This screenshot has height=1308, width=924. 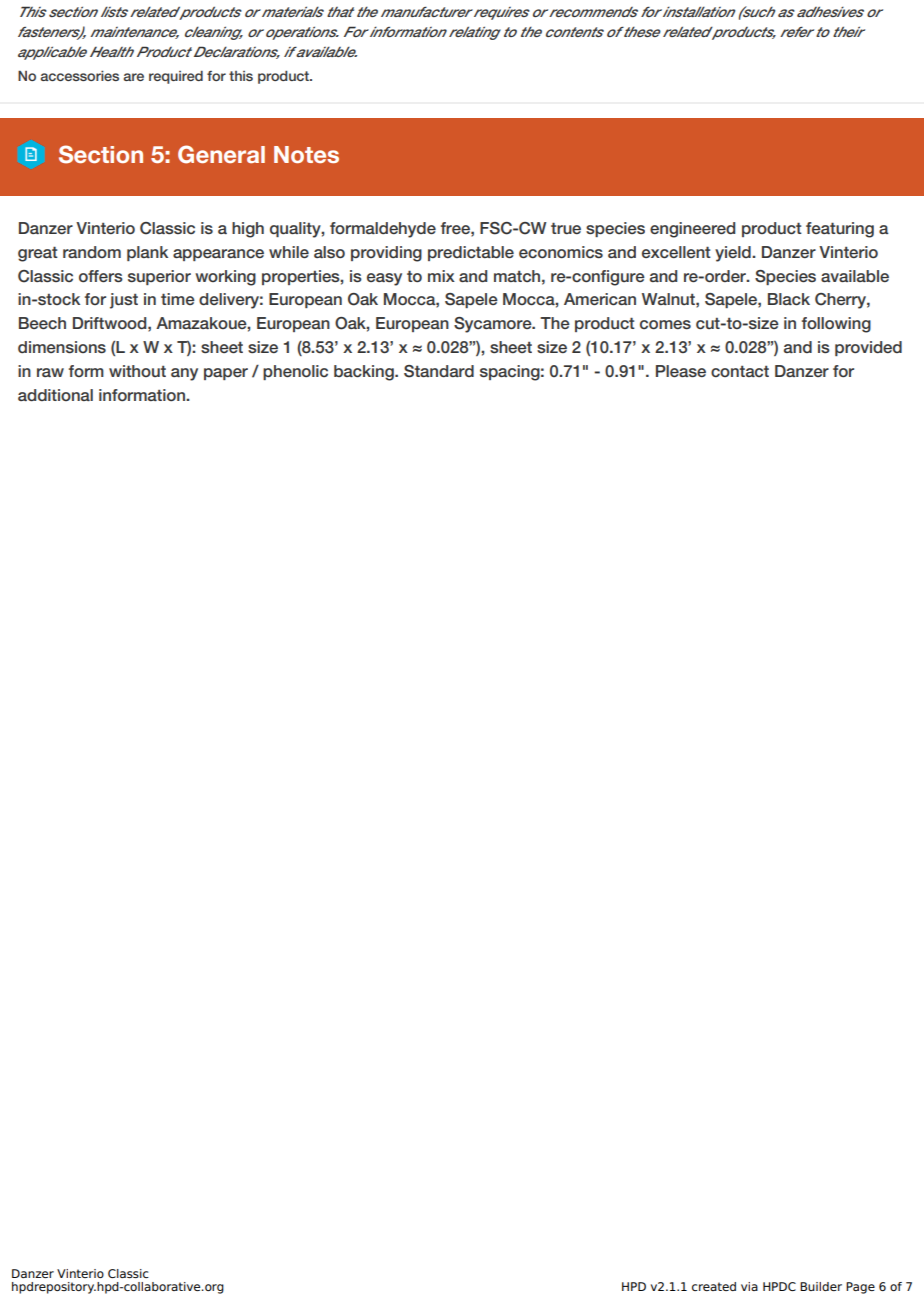 What do you see at coordinates (681, 371) in the screenshot?
I see `Please` at bounding box center [681, 371].
